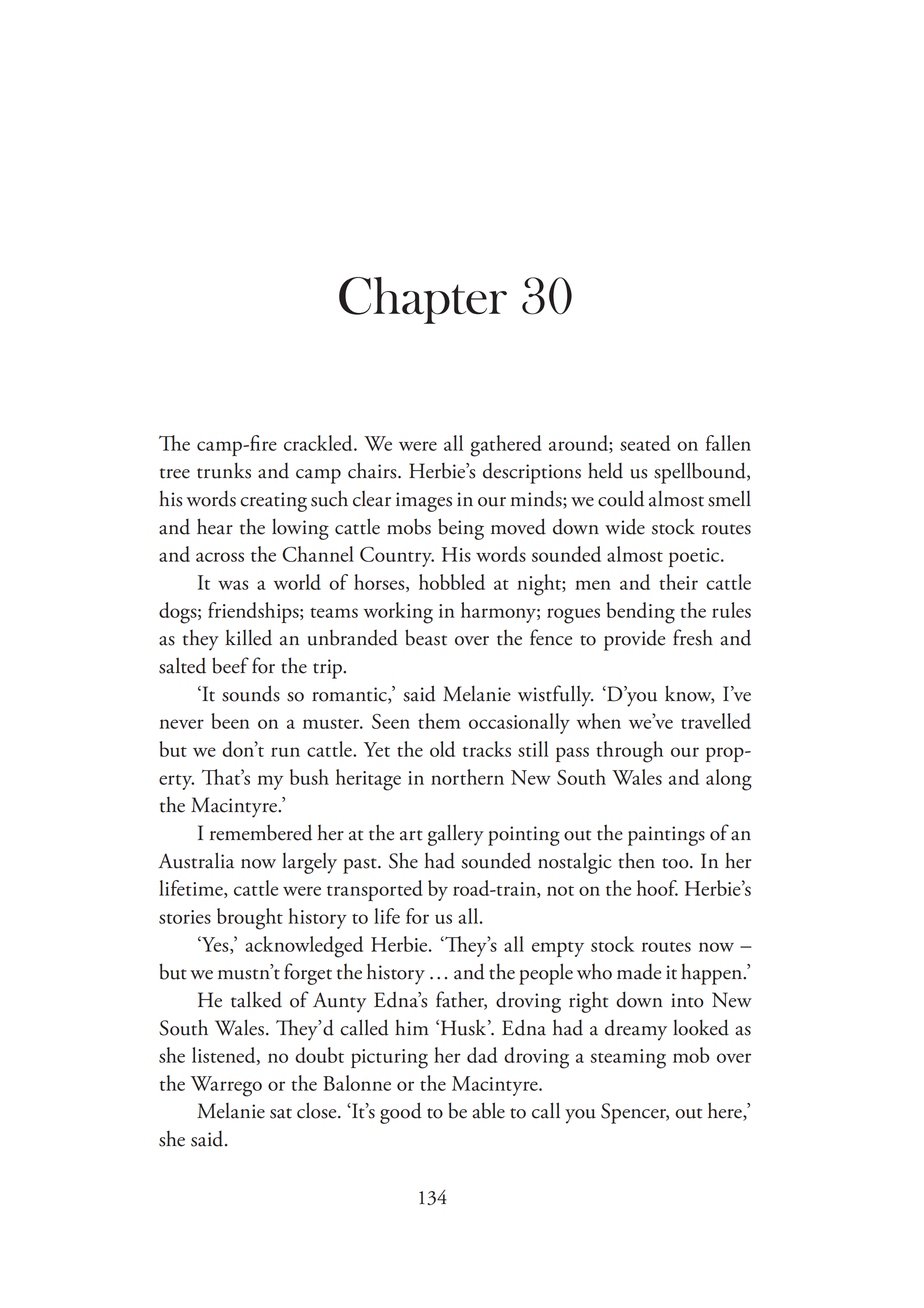  What do you see at coordinates (628, 1059) in the screenshot?
I see `steaming` at bounding box center [628, 1059].
